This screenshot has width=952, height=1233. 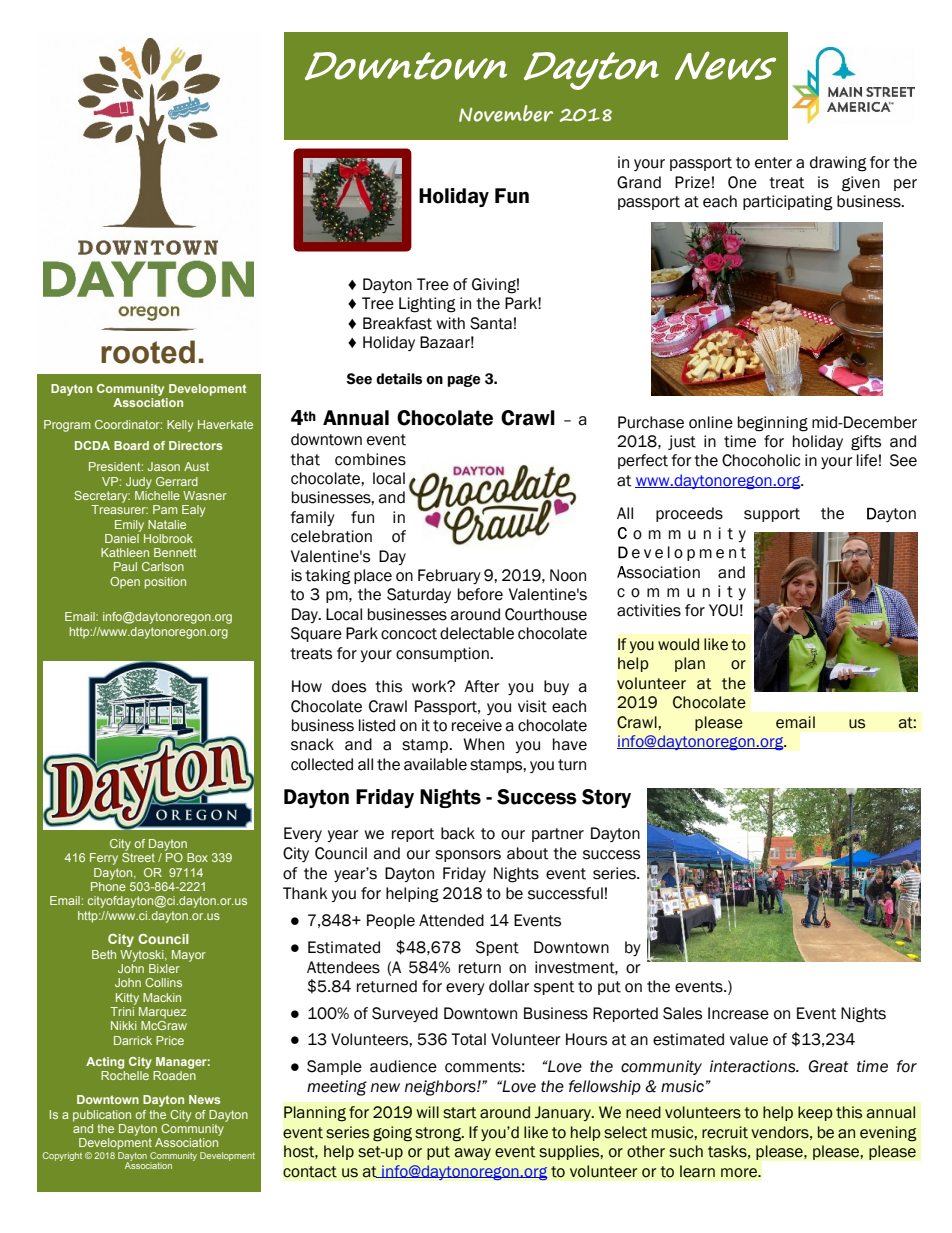 What do you see at coordinates (477, 633) in the screenshot?
I see `delectable` at bounding box center [477, 633].
